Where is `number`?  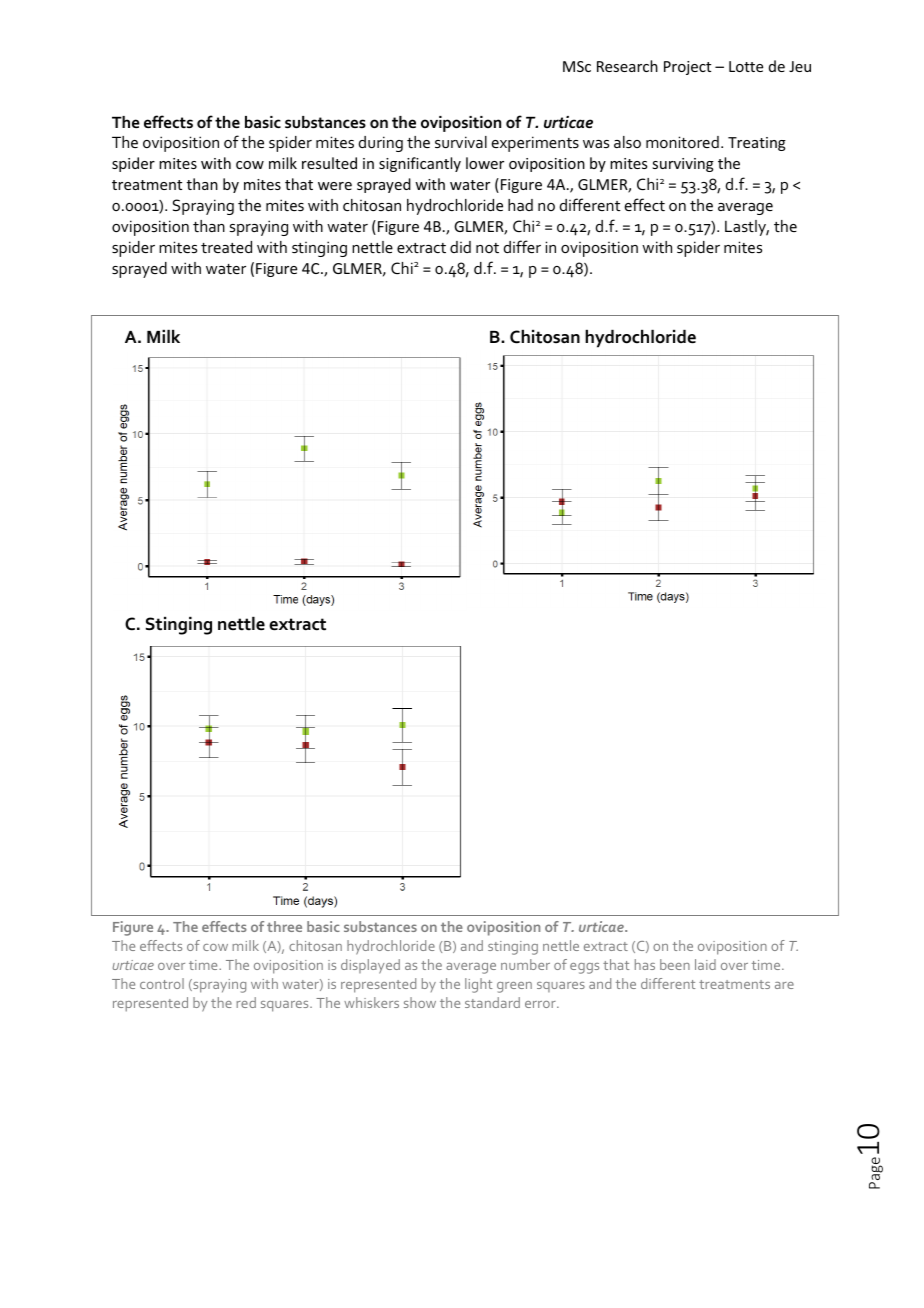
number is located at coordinates (525, 964).
